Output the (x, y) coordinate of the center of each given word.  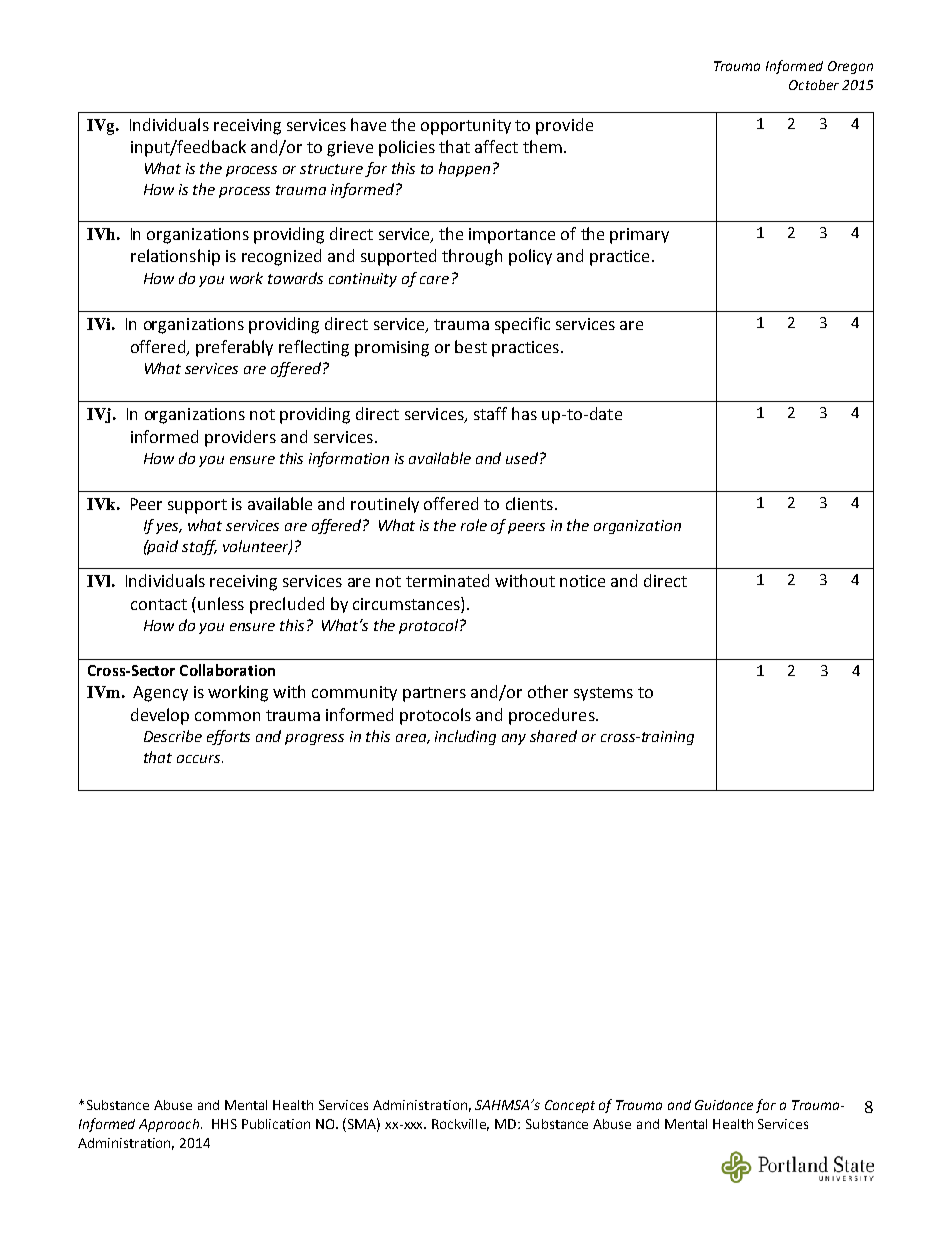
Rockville (460, 1125)
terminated (447, 580)
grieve (350, 149)
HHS (224, 1124)
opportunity (466, 127)
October (814, 85)
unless (221, 603)
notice (582, 581)
